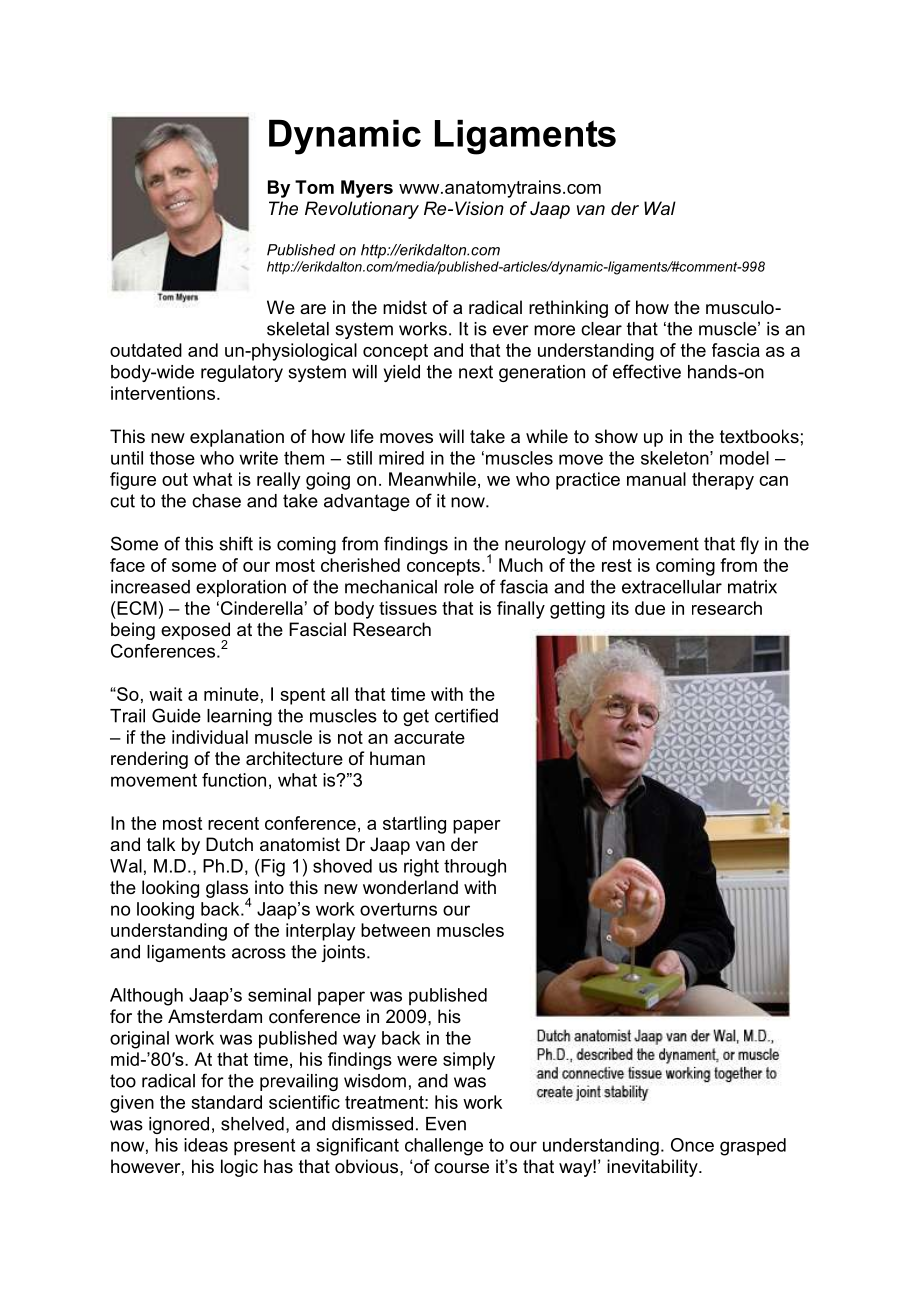  What do you see at coordinates (568, 309) in the screenshot?
I see `rethinking` at bounding box center [568, 309].
